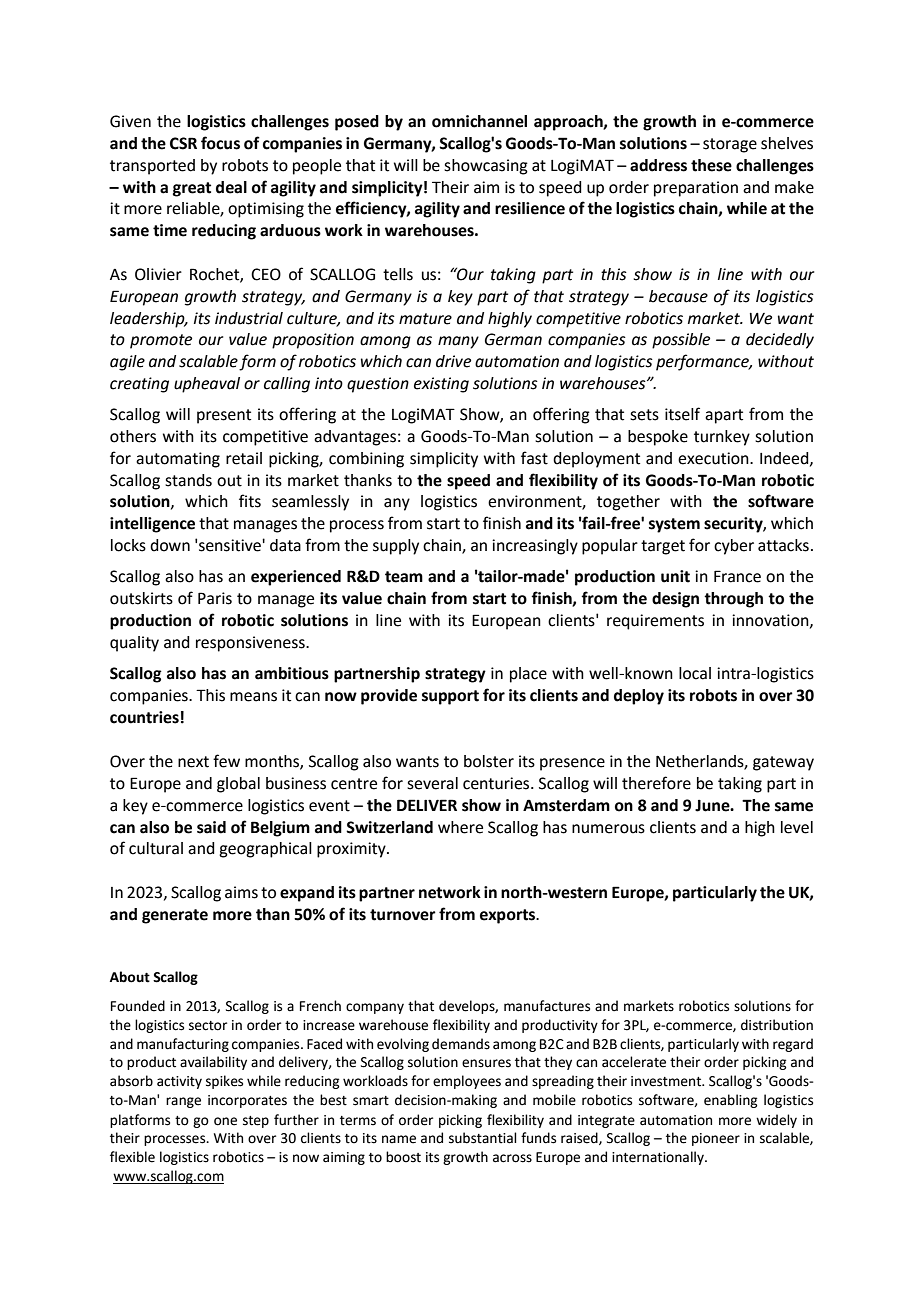  What do you see at coordinates (231, 545) in the image?
I see `sensitive` at bounding box center [231, 545].
